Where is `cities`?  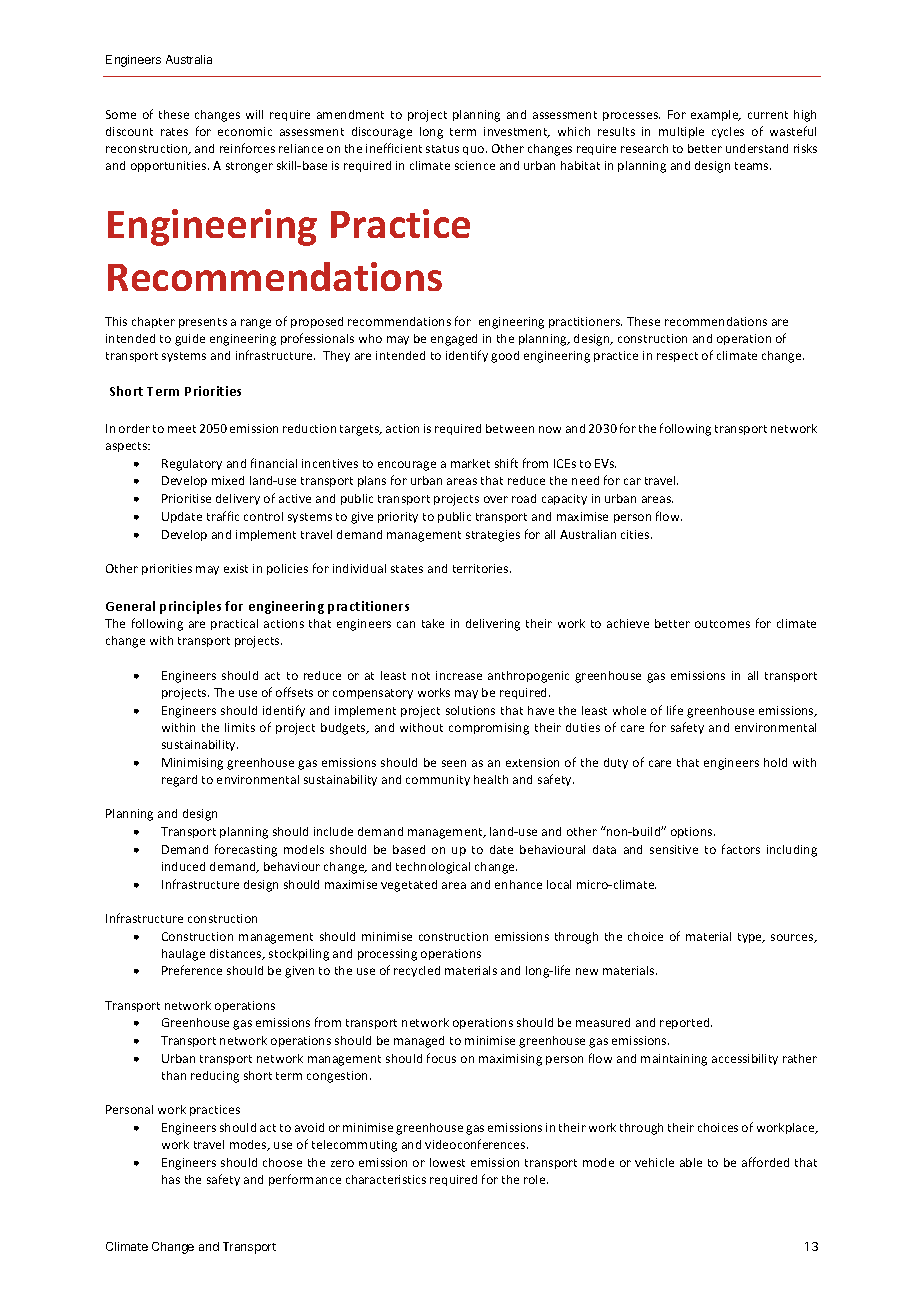
cities is located at coordinates (636, 534).
